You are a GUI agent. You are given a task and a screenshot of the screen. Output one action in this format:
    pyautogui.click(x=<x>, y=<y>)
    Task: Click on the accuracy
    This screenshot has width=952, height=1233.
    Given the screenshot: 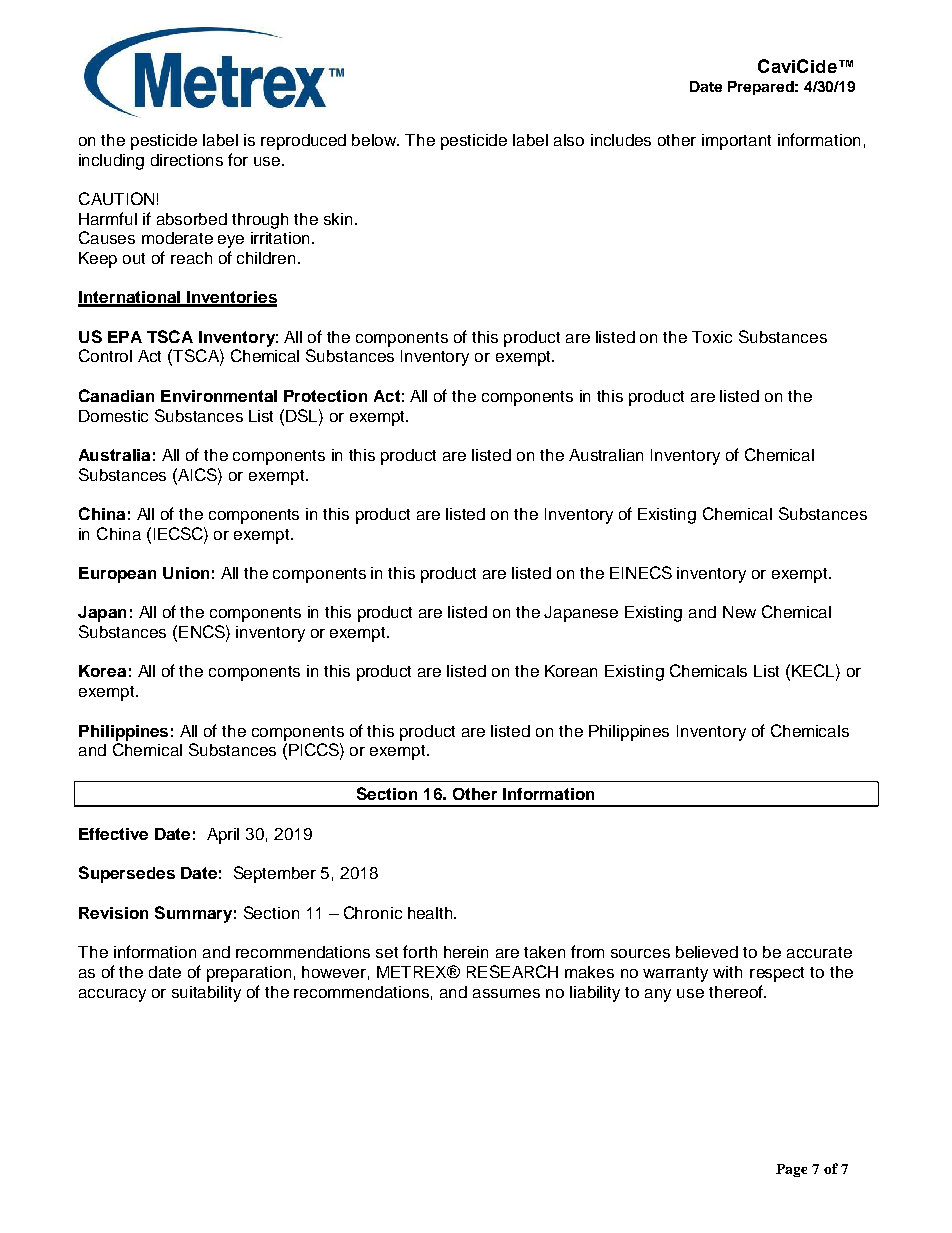 What is the action you would take?
    pyautogui.click(x=112, y=995)
